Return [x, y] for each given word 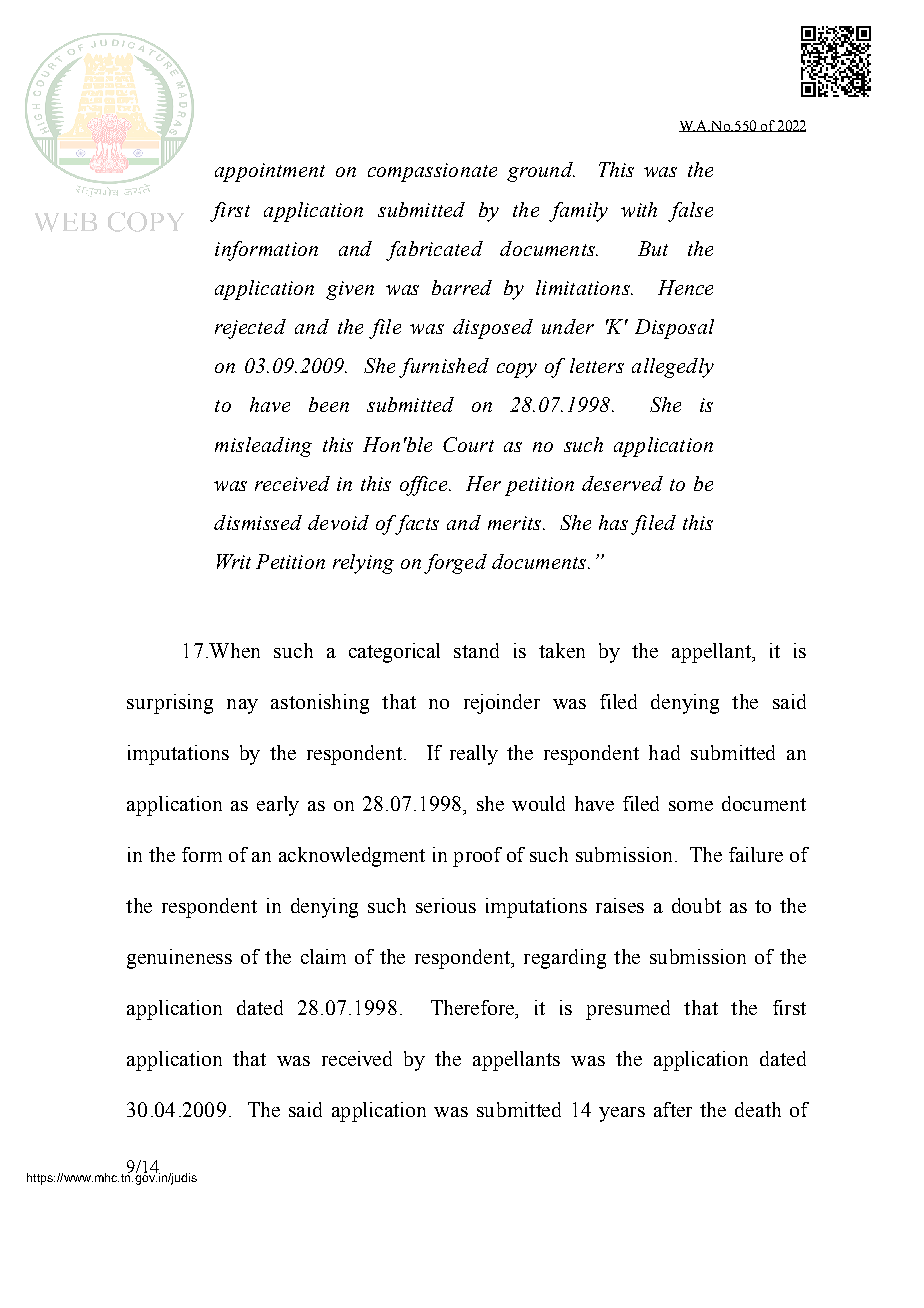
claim [323, 956]
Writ [234, 561]
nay [242, 706]
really [474, 755]
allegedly [673, 368]
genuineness [179, 959]
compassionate [432, 172]
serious [446, 905]
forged [455, 564]
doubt [696, 905]
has [613, 522]
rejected [250, 329]
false [690, 212]
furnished [444, 368]
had [664, 752]
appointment [270, 172]
